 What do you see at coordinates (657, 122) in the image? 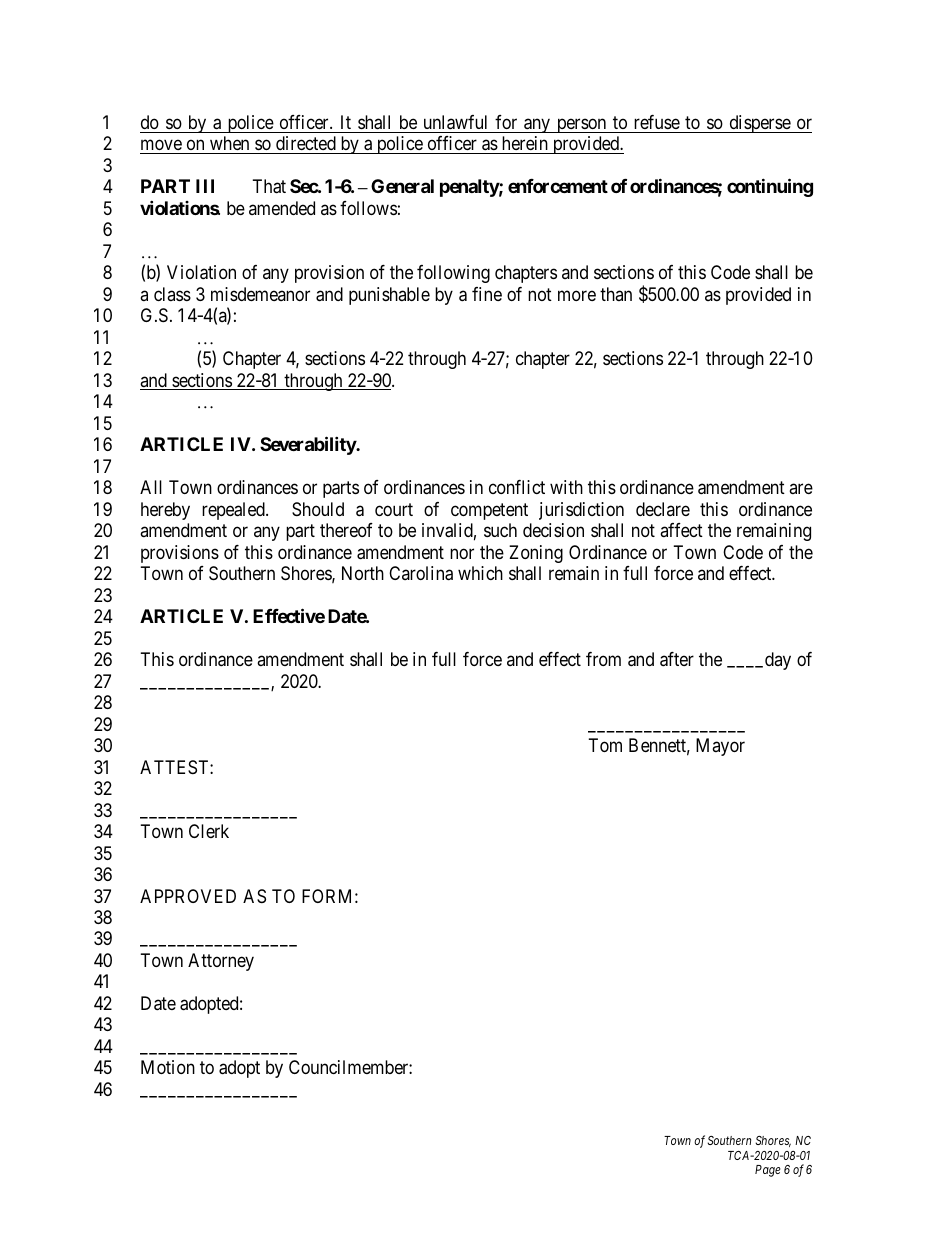
I see `refuse` at bounding box center [657, 122].
